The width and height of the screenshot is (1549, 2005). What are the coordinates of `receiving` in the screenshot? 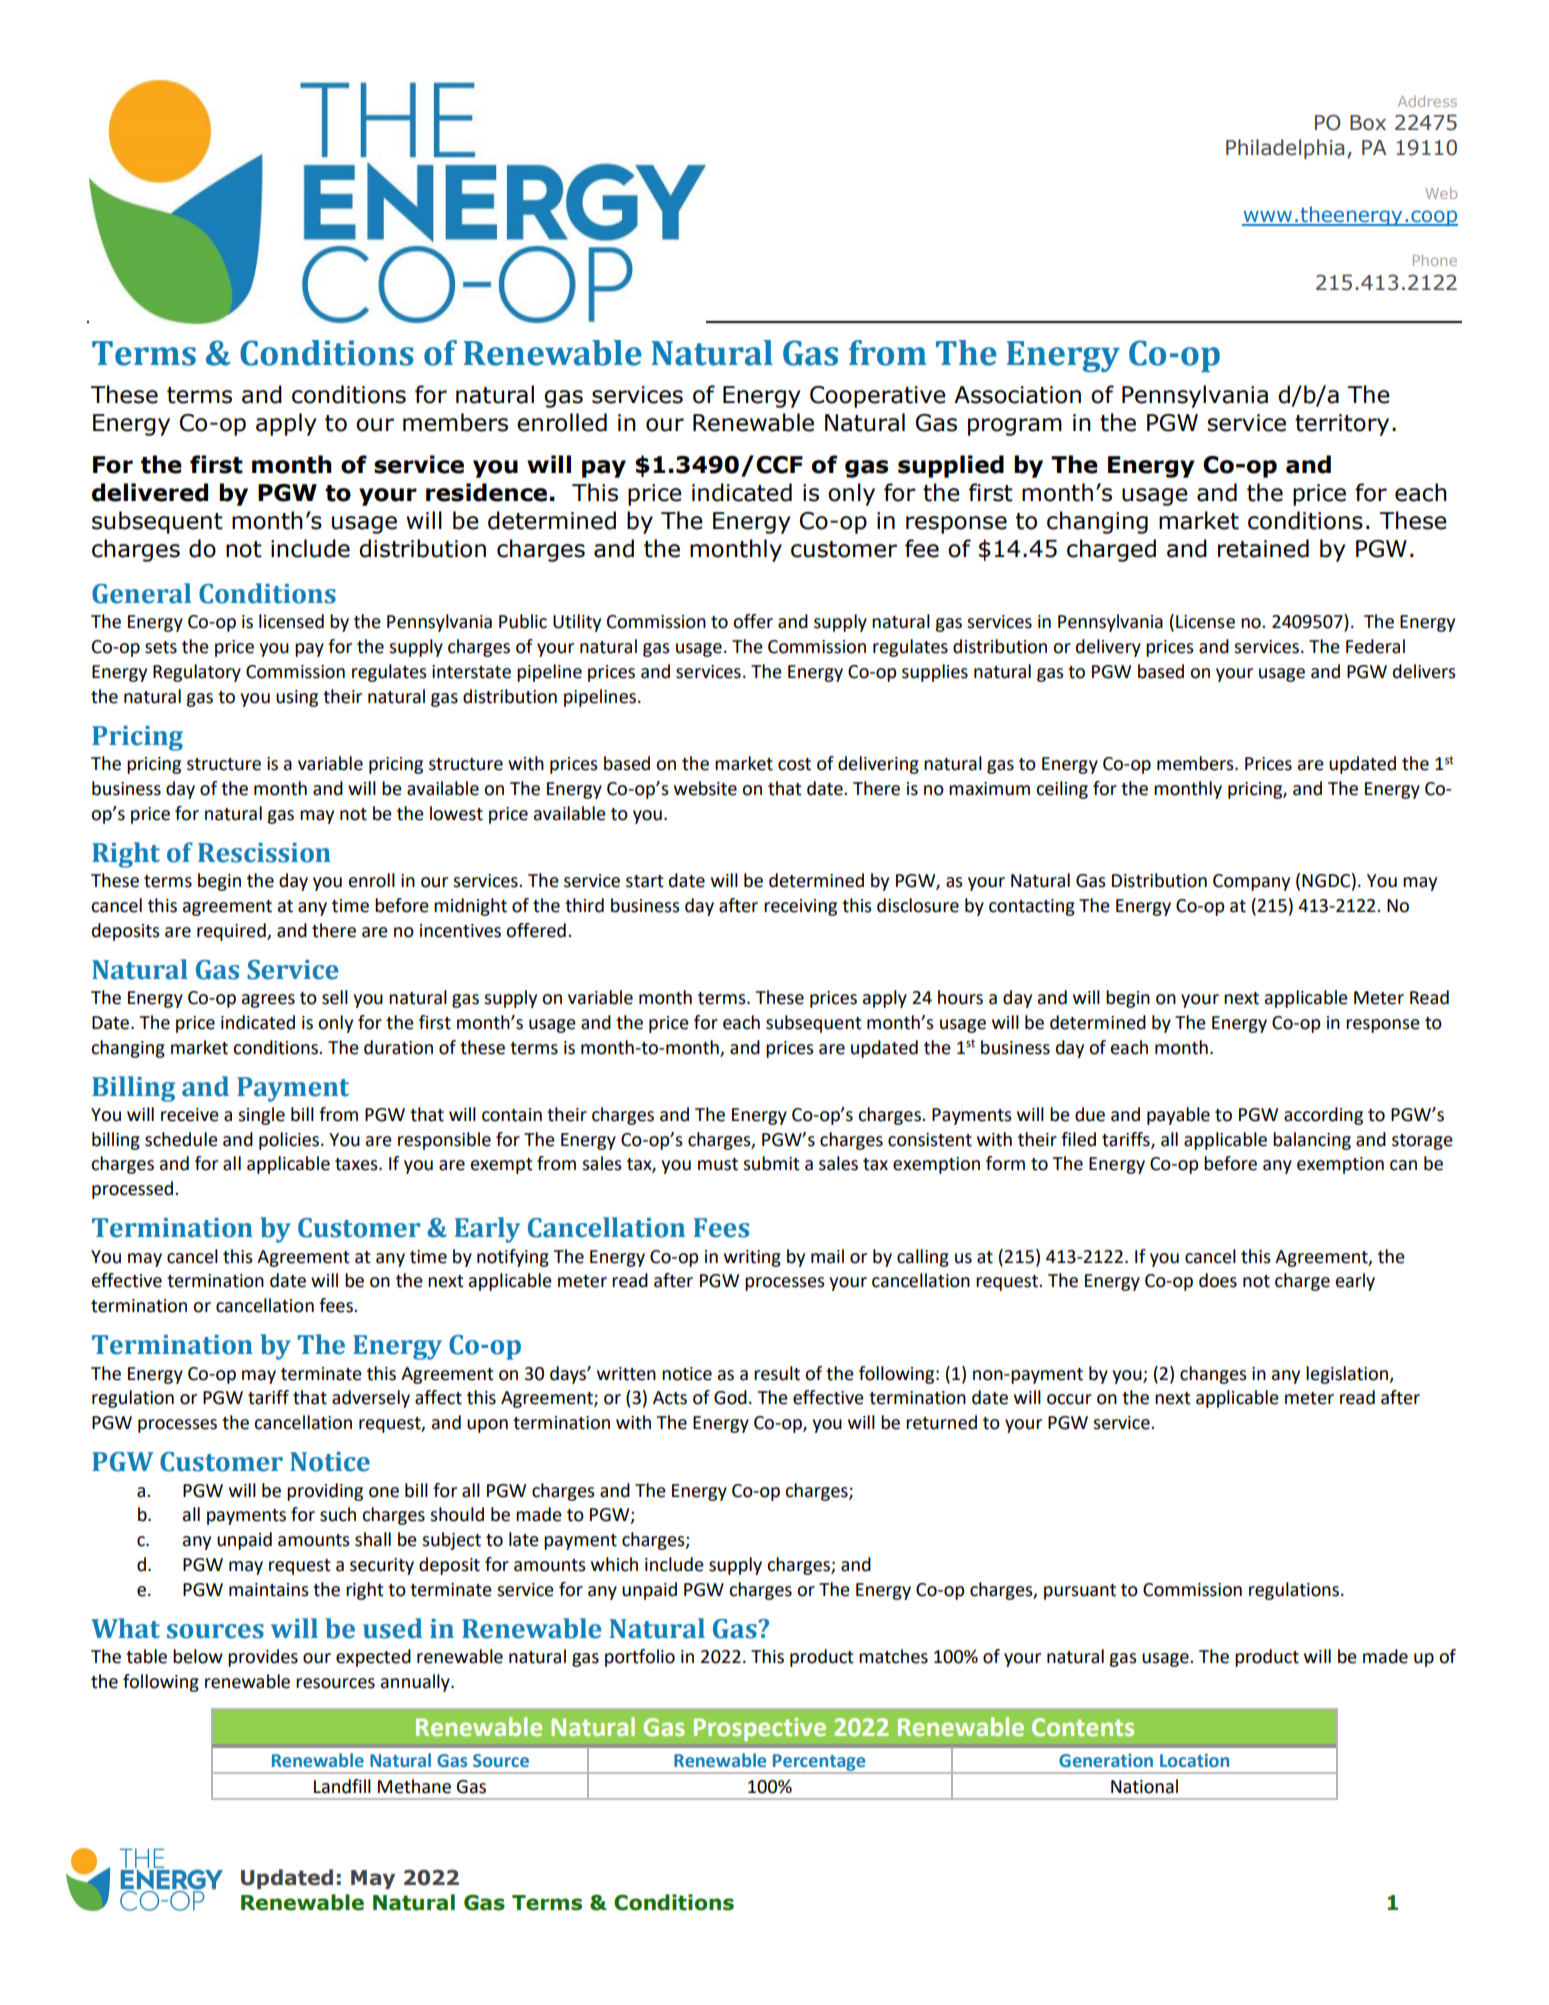 It's located at (800, 907).
